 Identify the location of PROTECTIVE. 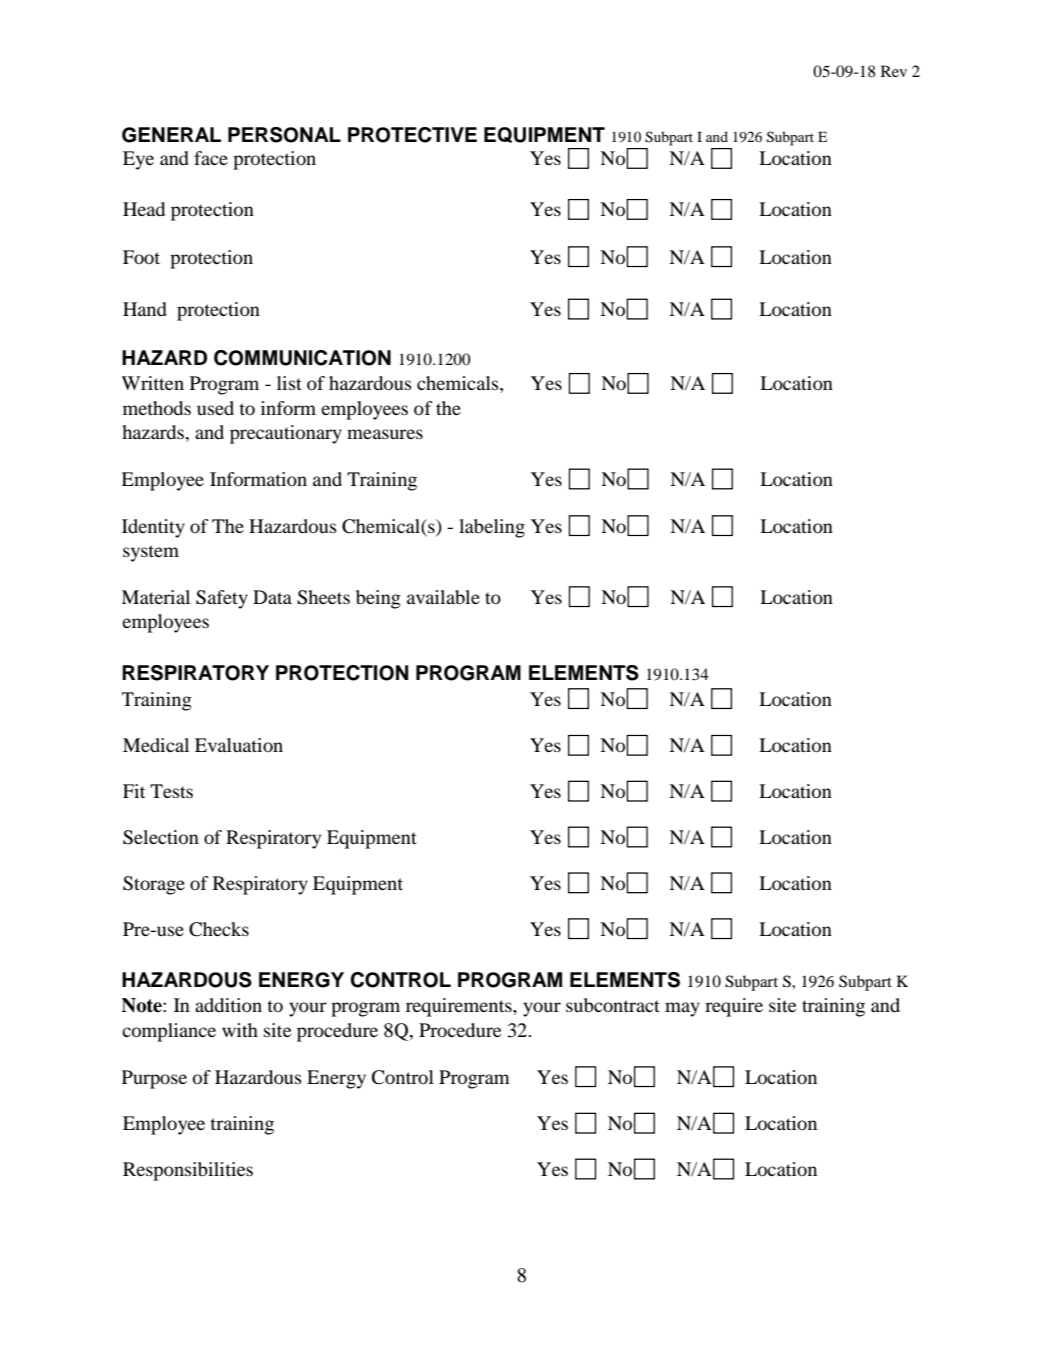
(412, 135).
